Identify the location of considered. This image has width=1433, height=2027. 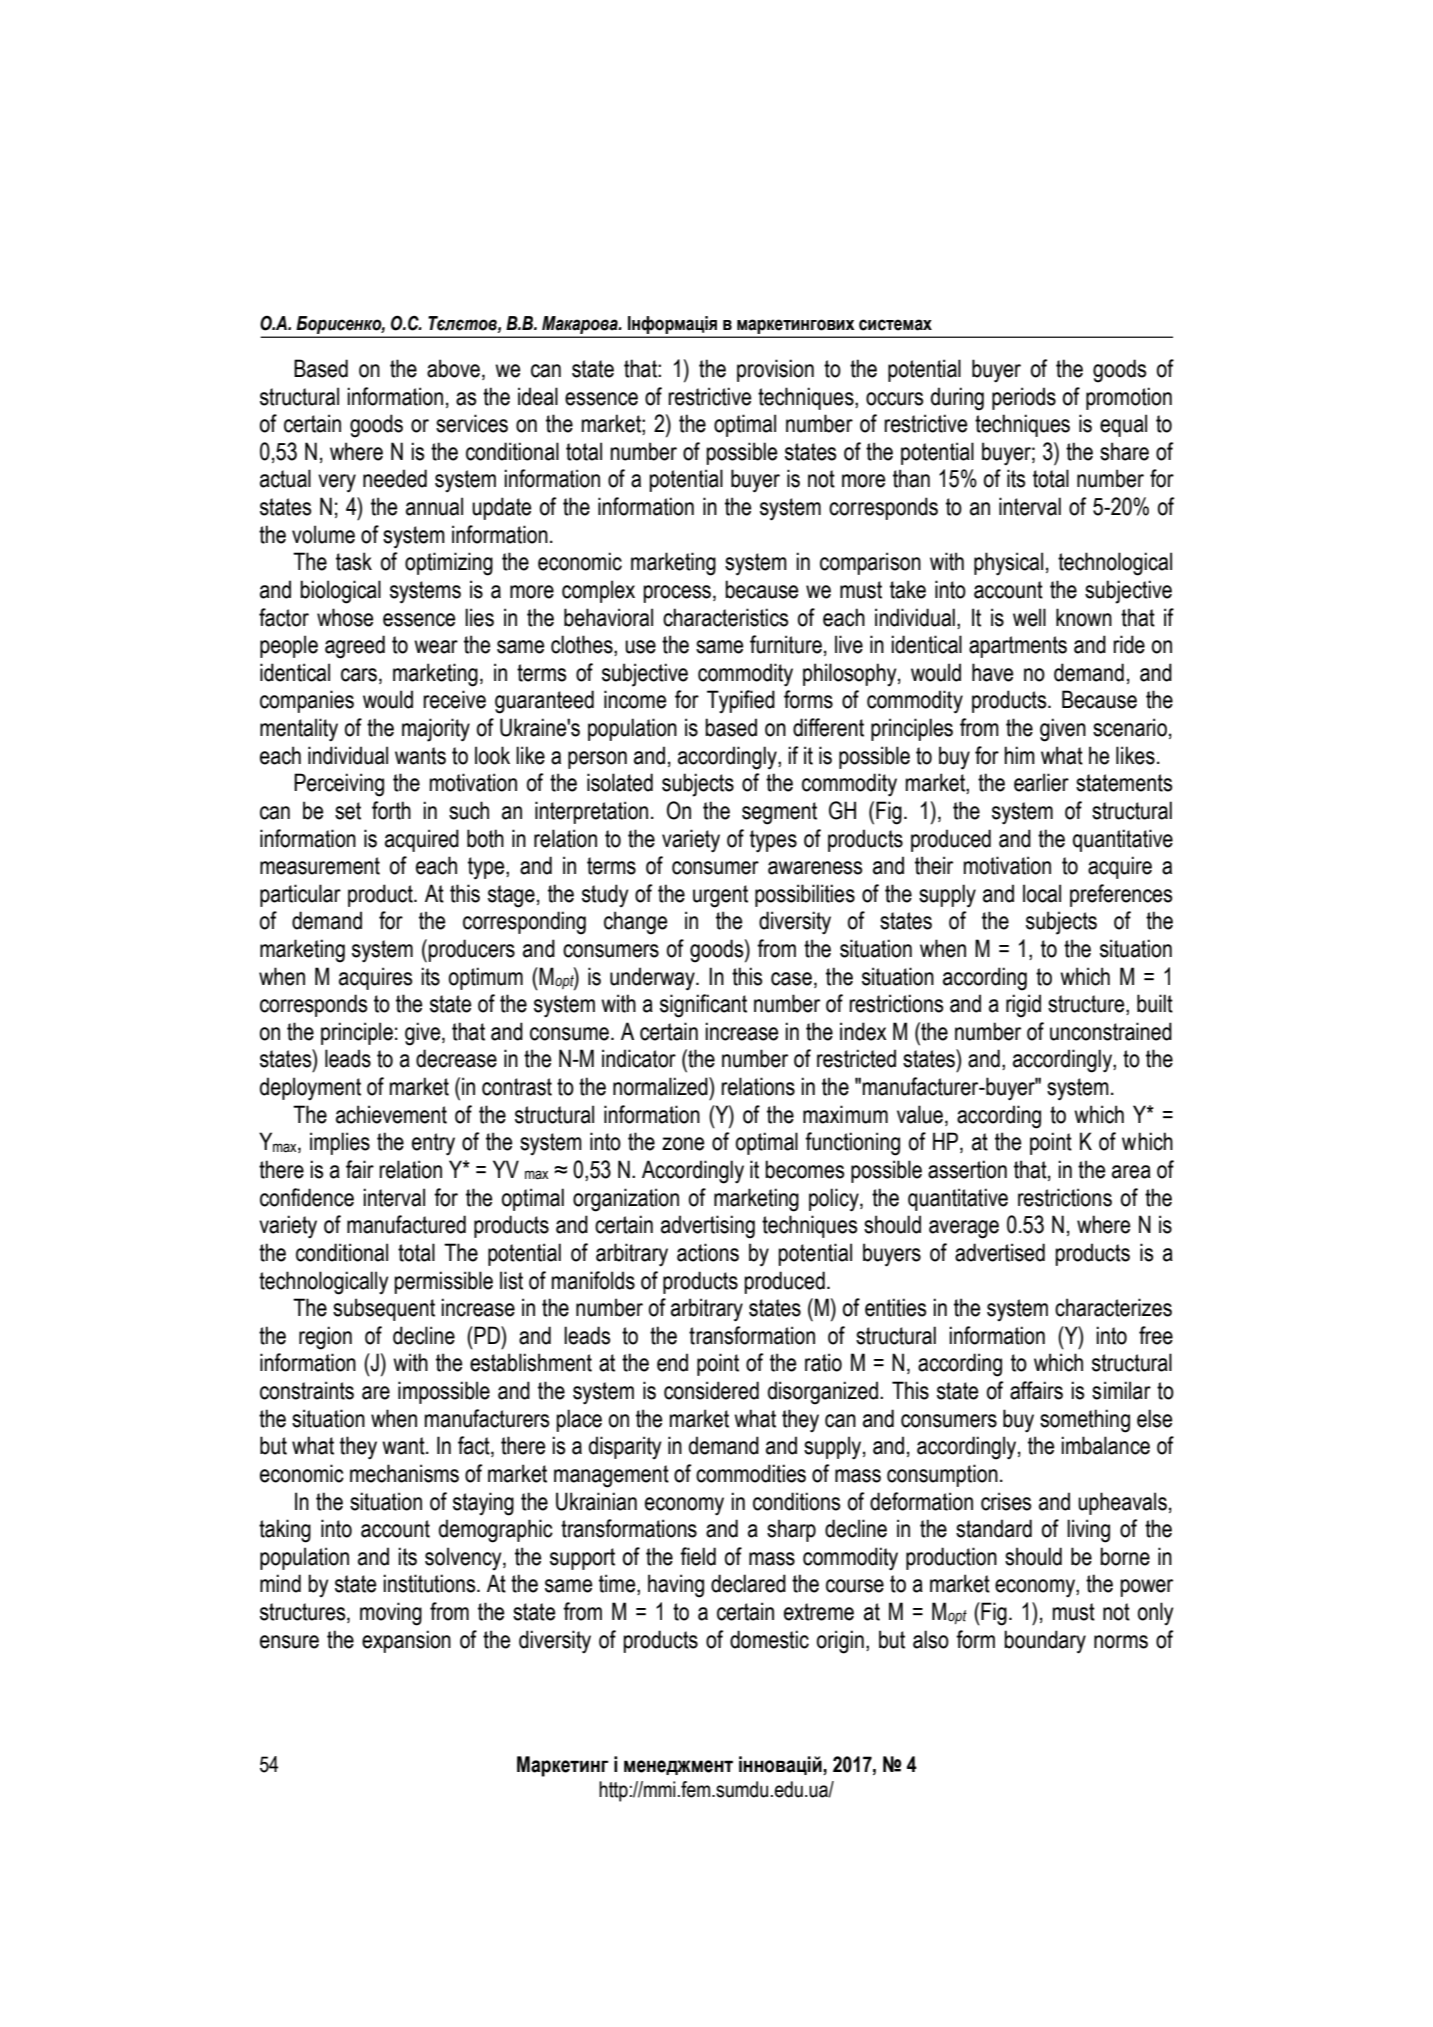
(711, 1390).
